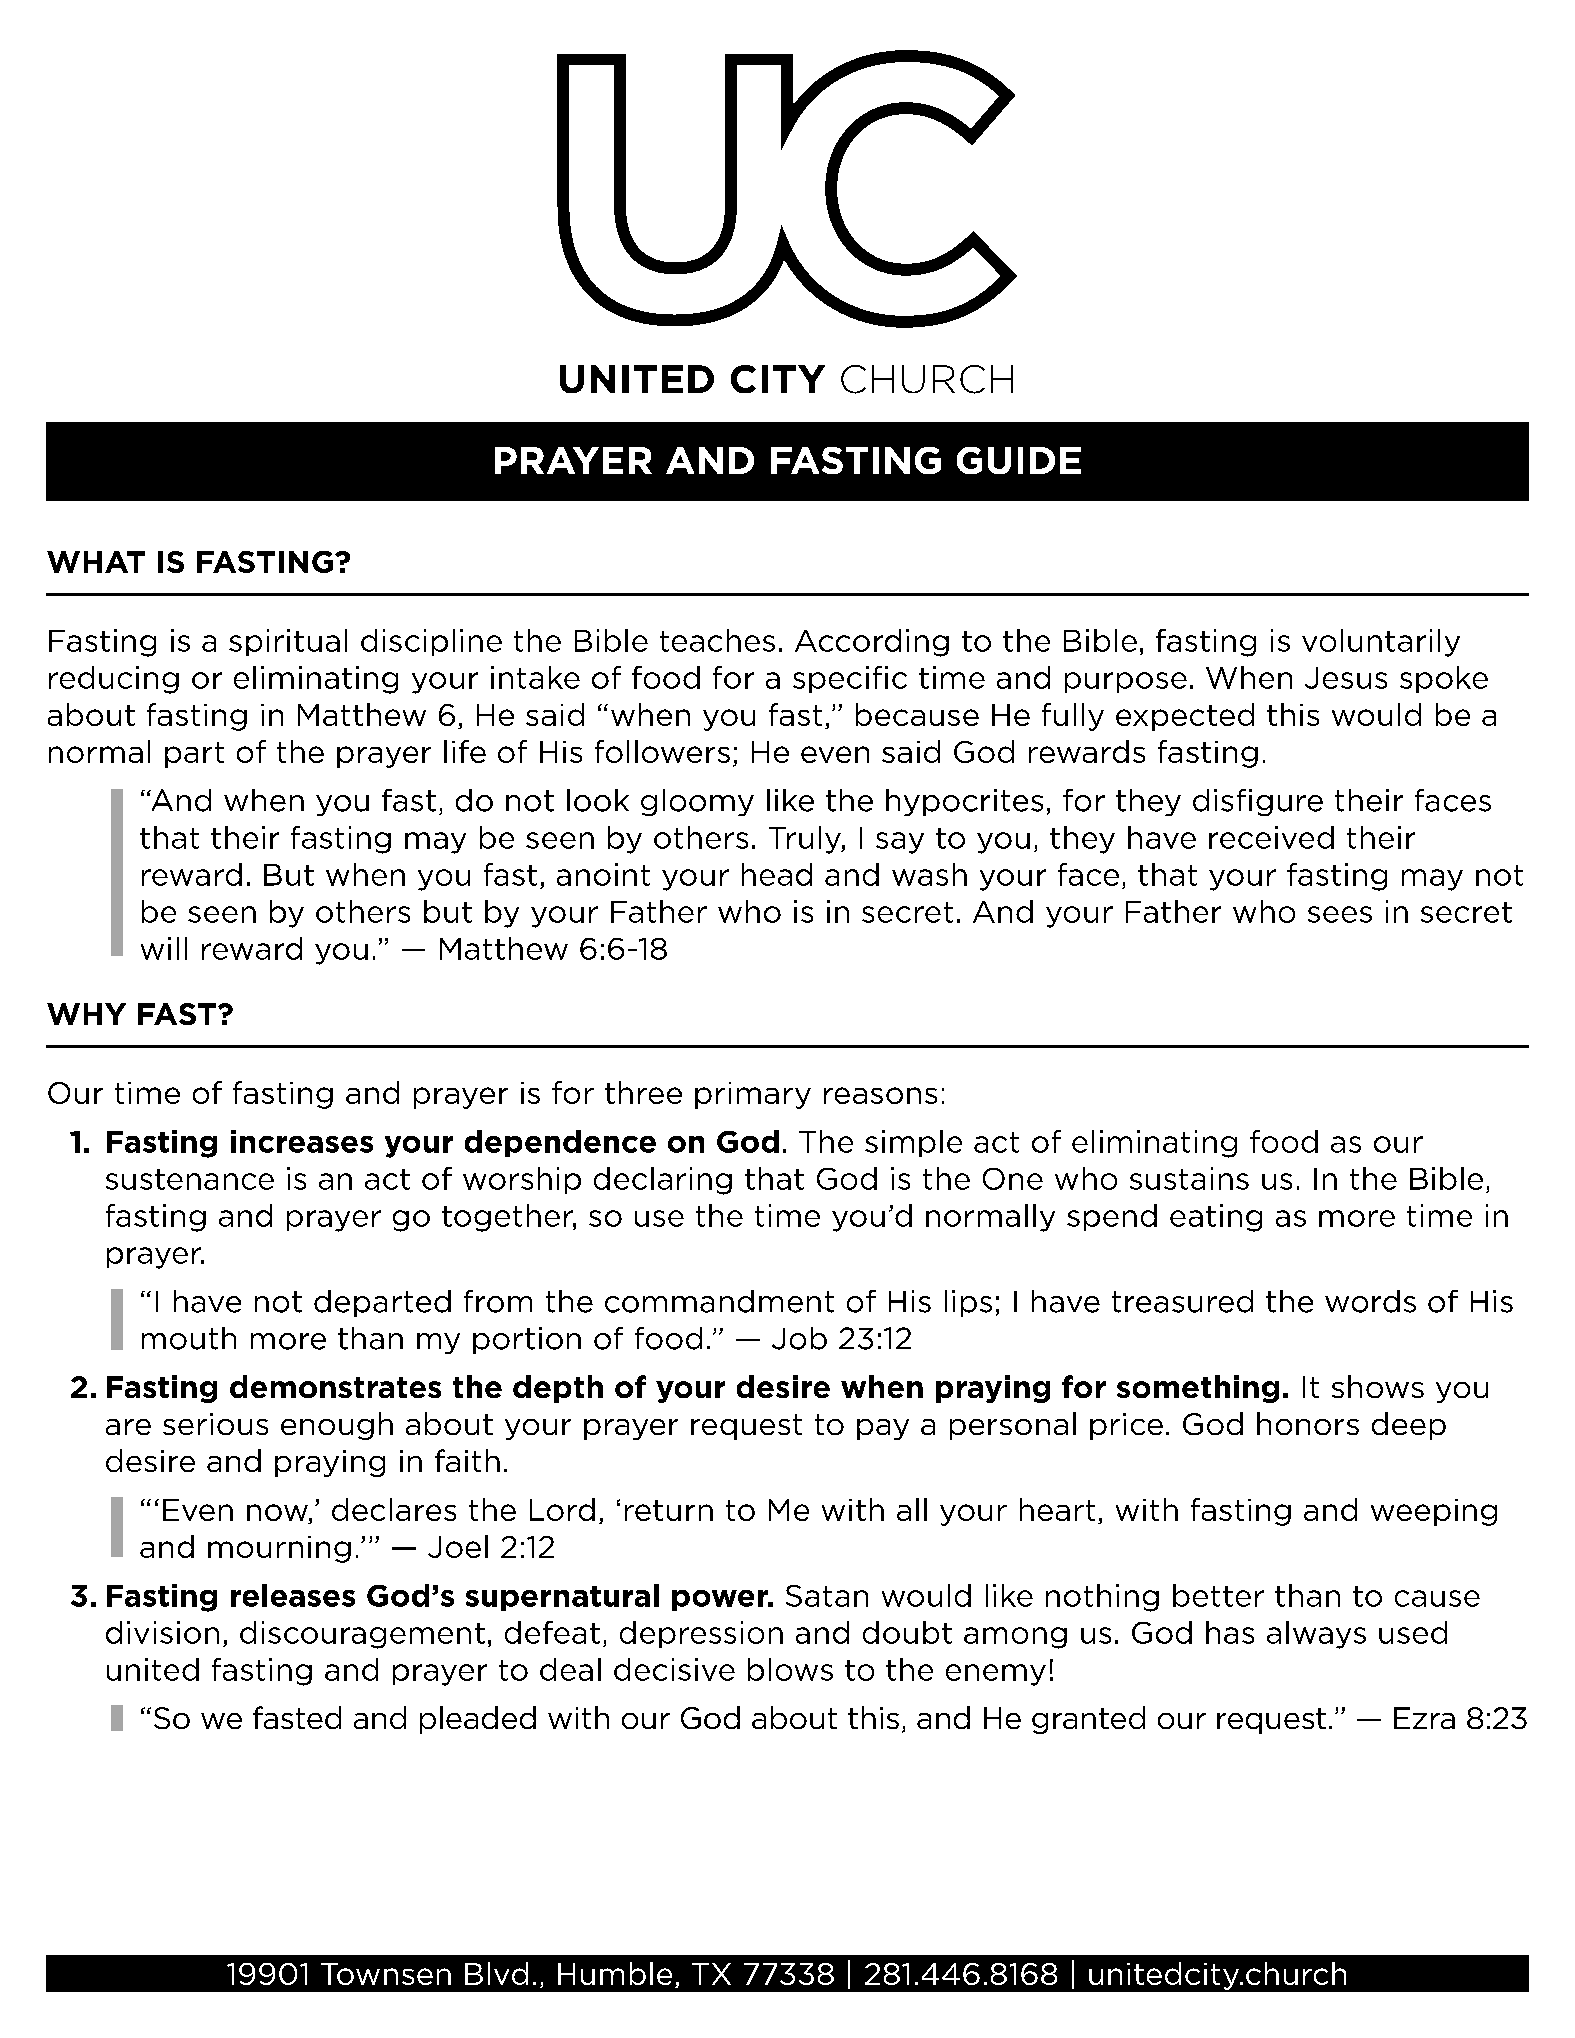 This screenshot has width=1575, height=2038. Describe the element at coordinates (717, 640) in the screenshot. I see `teaches` at that location.
